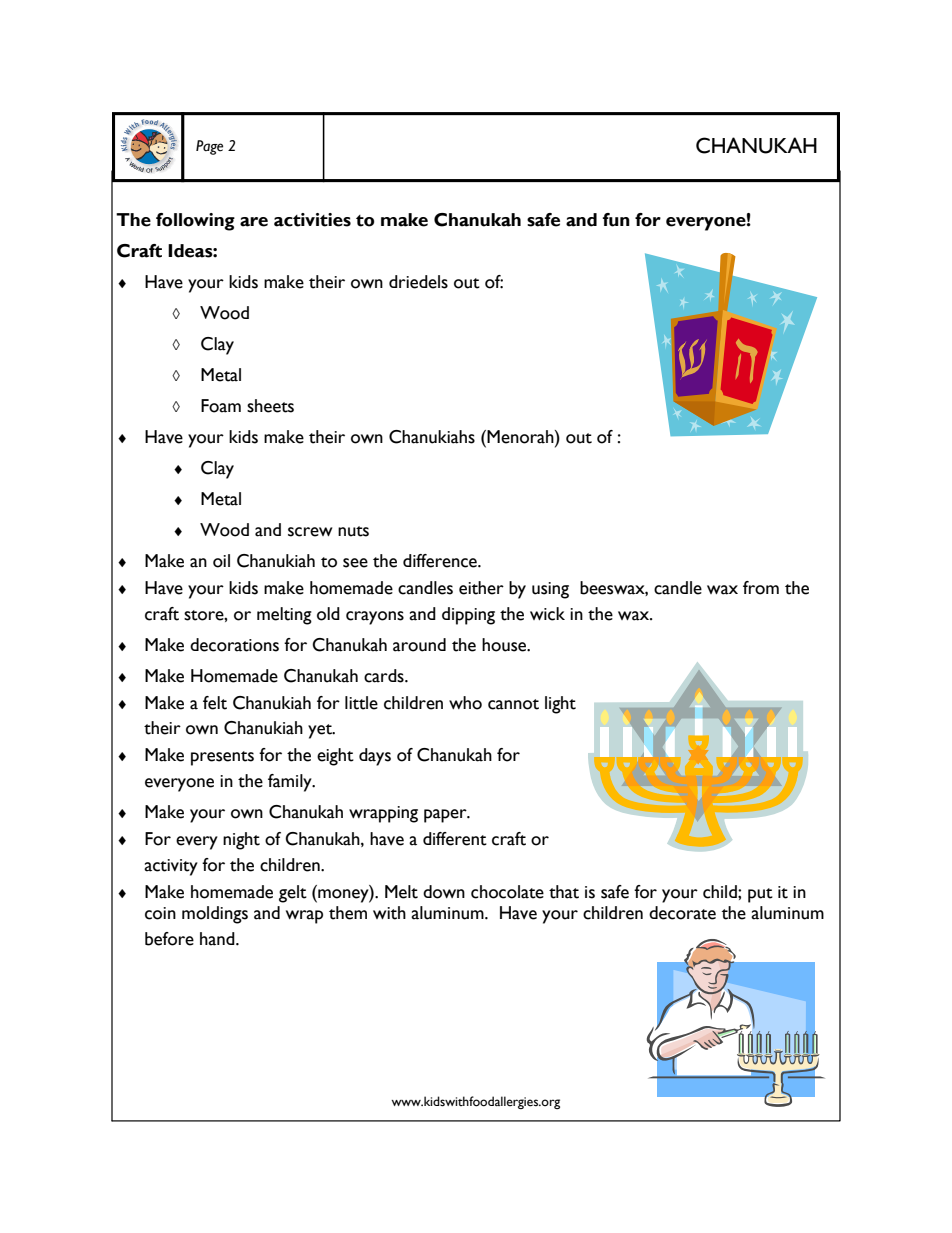  What do you see at coordinates (215, 915) in the page?
I see `moldings` at bounding box center [215, 915].
